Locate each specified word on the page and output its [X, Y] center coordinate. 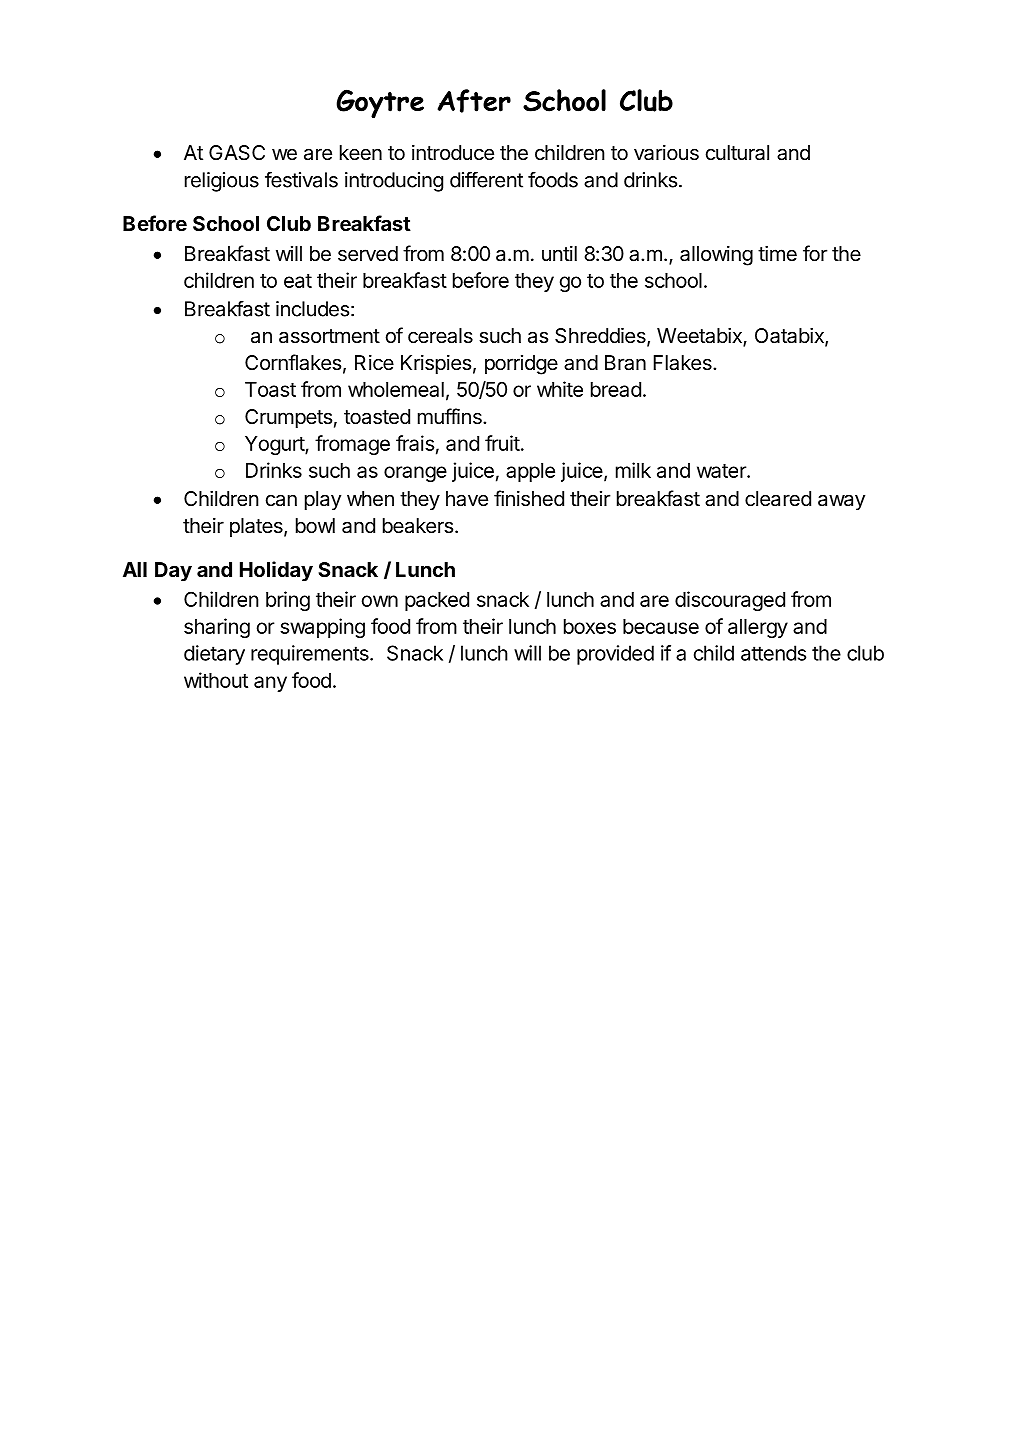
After [474, 101]
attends [773, 653]
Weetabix [700, 336]
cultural [737, 153]
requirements [311, 655]
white [560, 389]
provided [615, 655]
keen [361, 152]
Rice [374, 363]
